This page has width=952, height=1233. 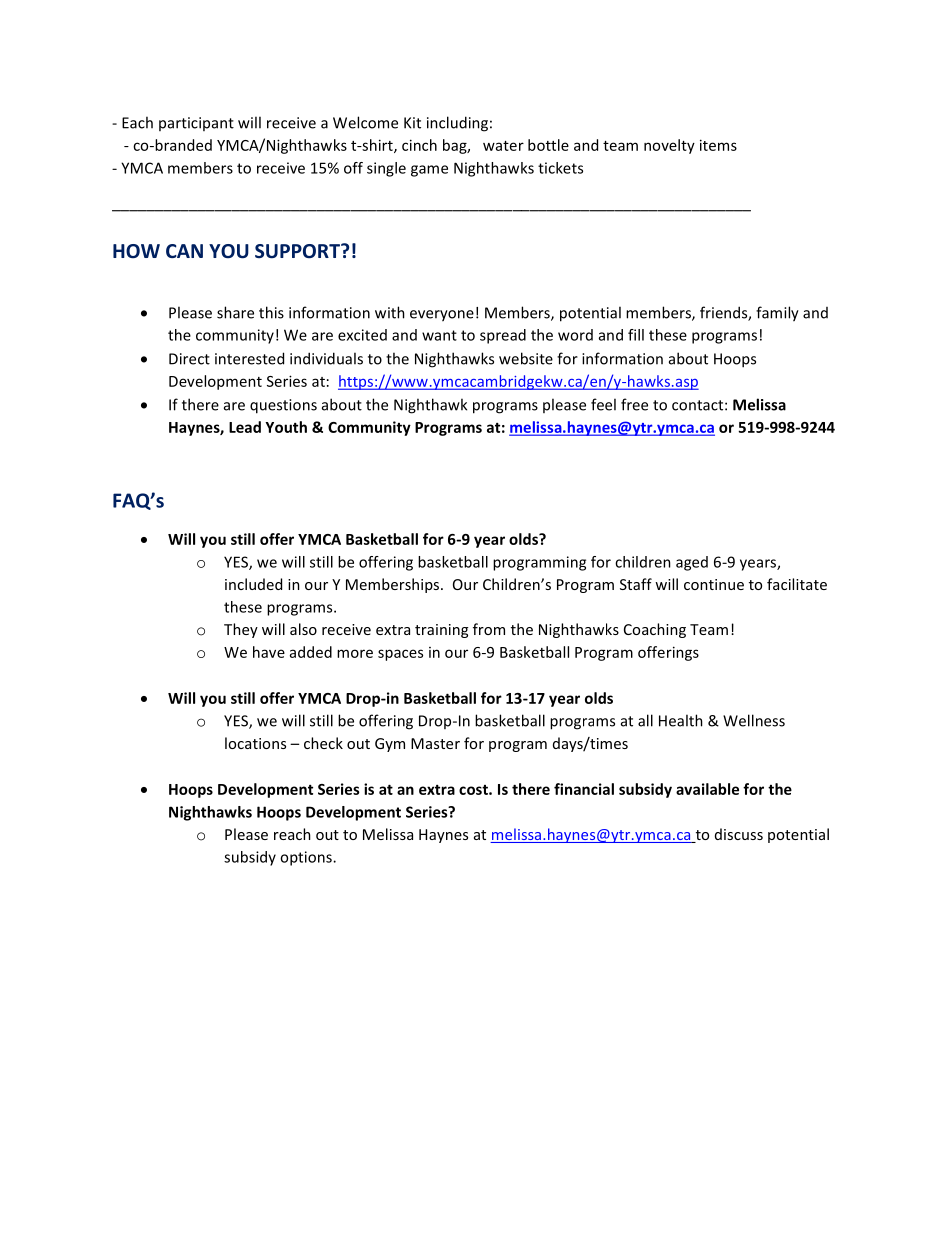 I want to click on included, so click(x=253, y=584).
